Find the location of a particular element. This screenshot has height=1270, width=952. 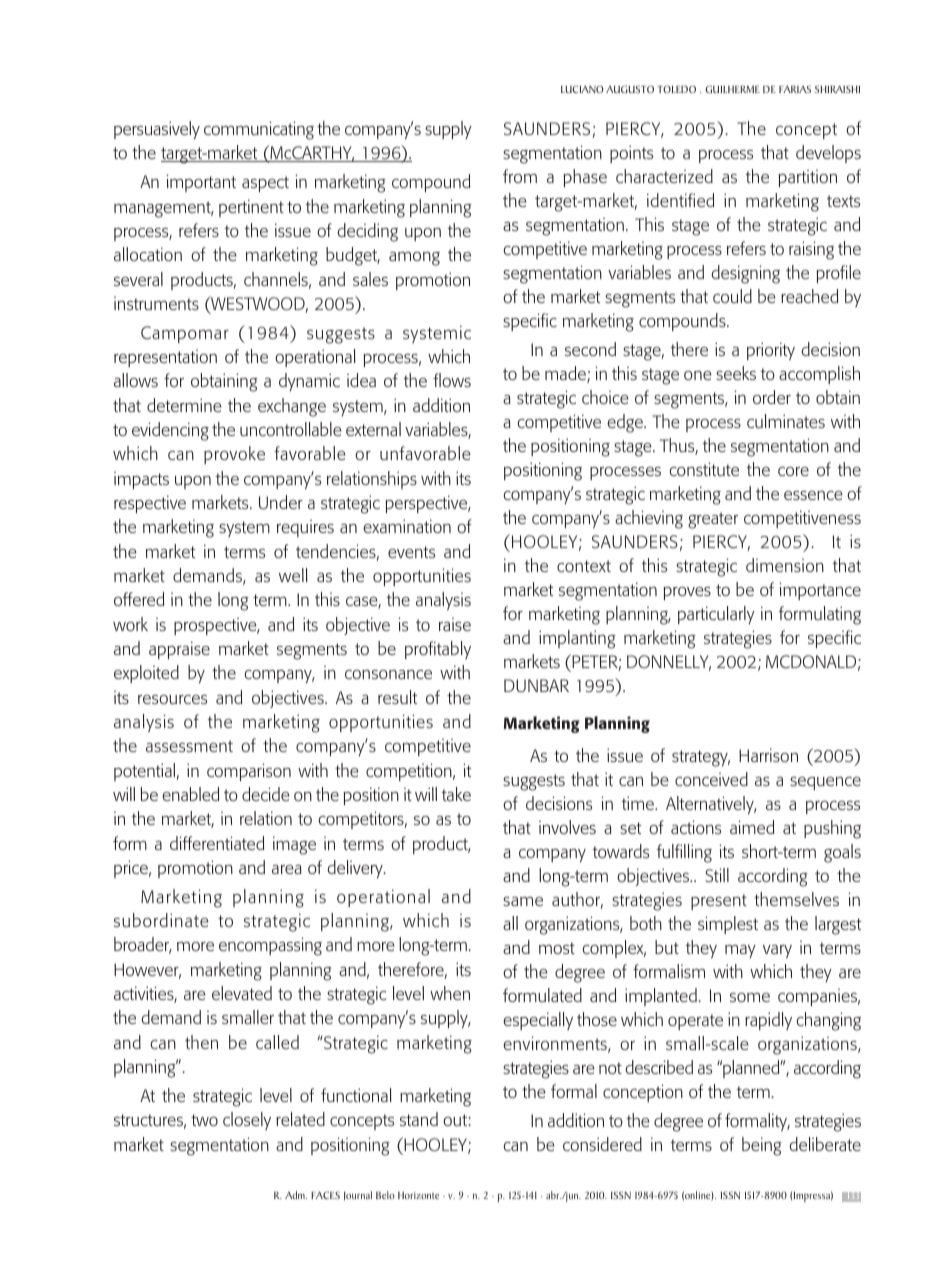

subordinate is located at coordinates (161, 920).
